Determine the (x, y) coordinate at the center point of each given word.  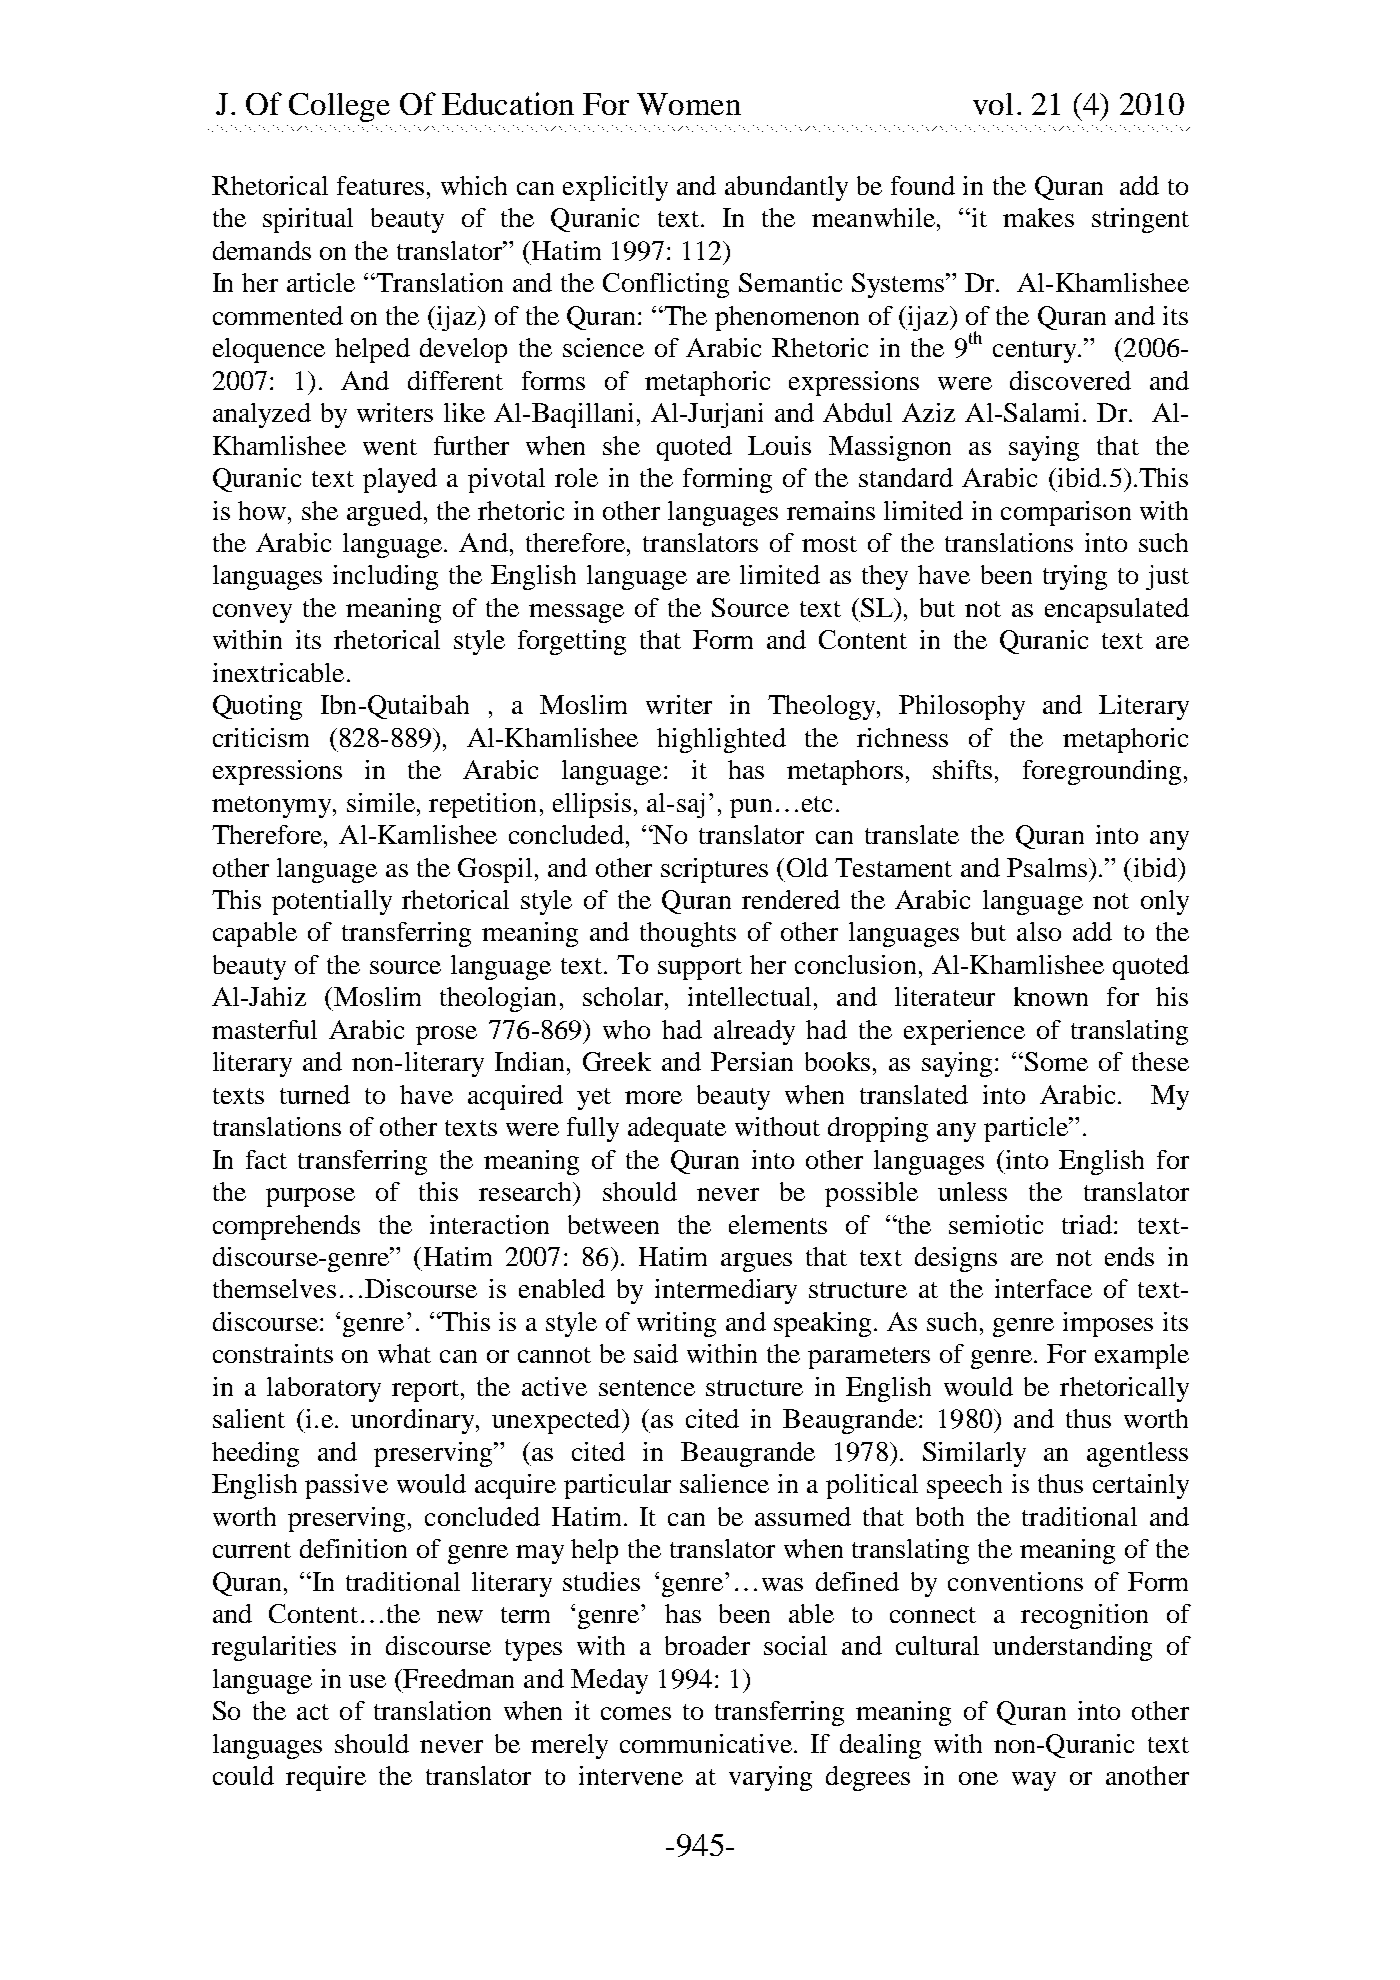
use (367, 1681)
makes (1038, 217)
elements (778, 1224)
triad (1088, 1224)
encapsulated (1117, 610)
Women (689, 104)
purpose (310, 1197)
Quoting (257, 707)
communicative (707, 1743)
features (380, 185)
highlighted (721, 740)
